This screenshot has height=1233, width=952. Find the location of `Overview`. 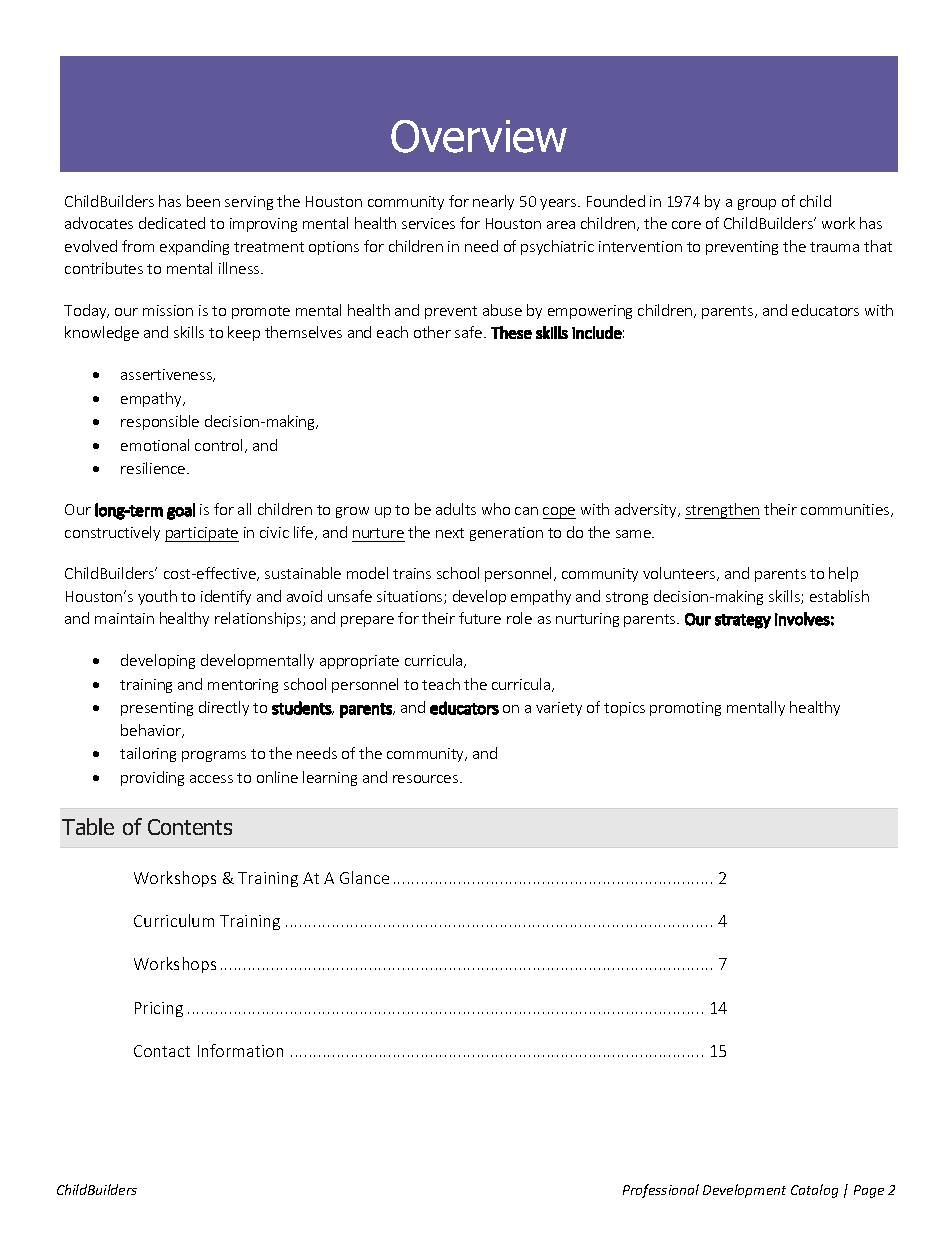

Overview is located at coordinates (479, 136).
